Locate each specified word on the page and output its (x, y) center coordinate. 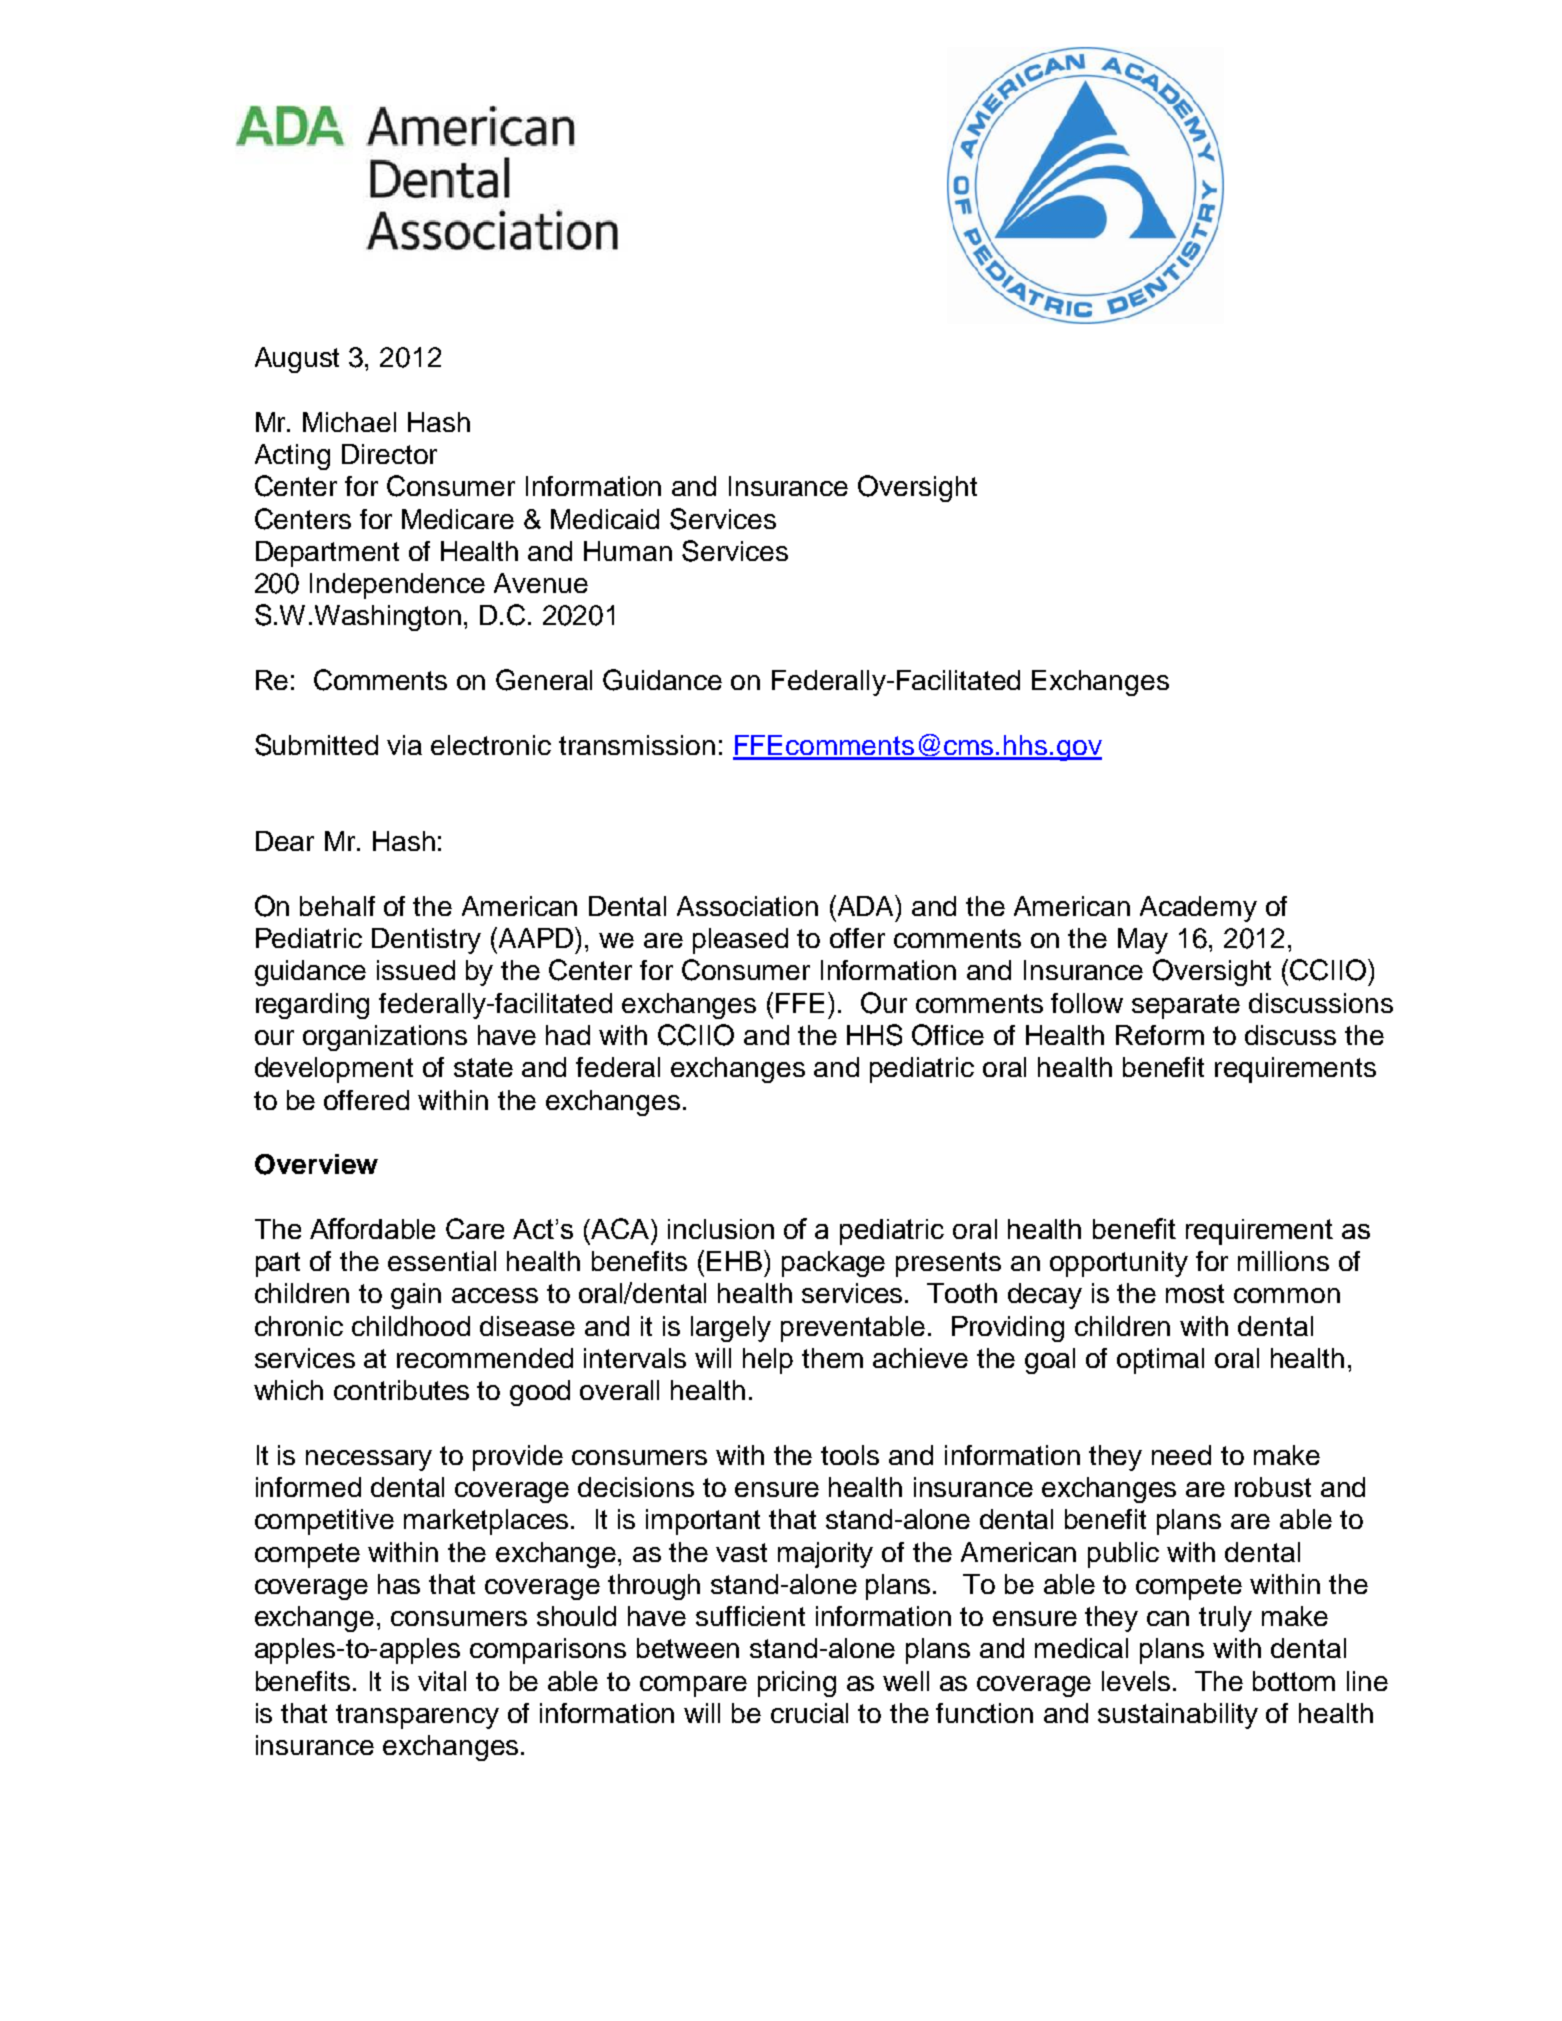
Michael (349, 422)
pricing (797, 1684)
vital (442, 1681)
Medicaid (605, 519)
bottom (1294, 1681)
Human (628, 551)
